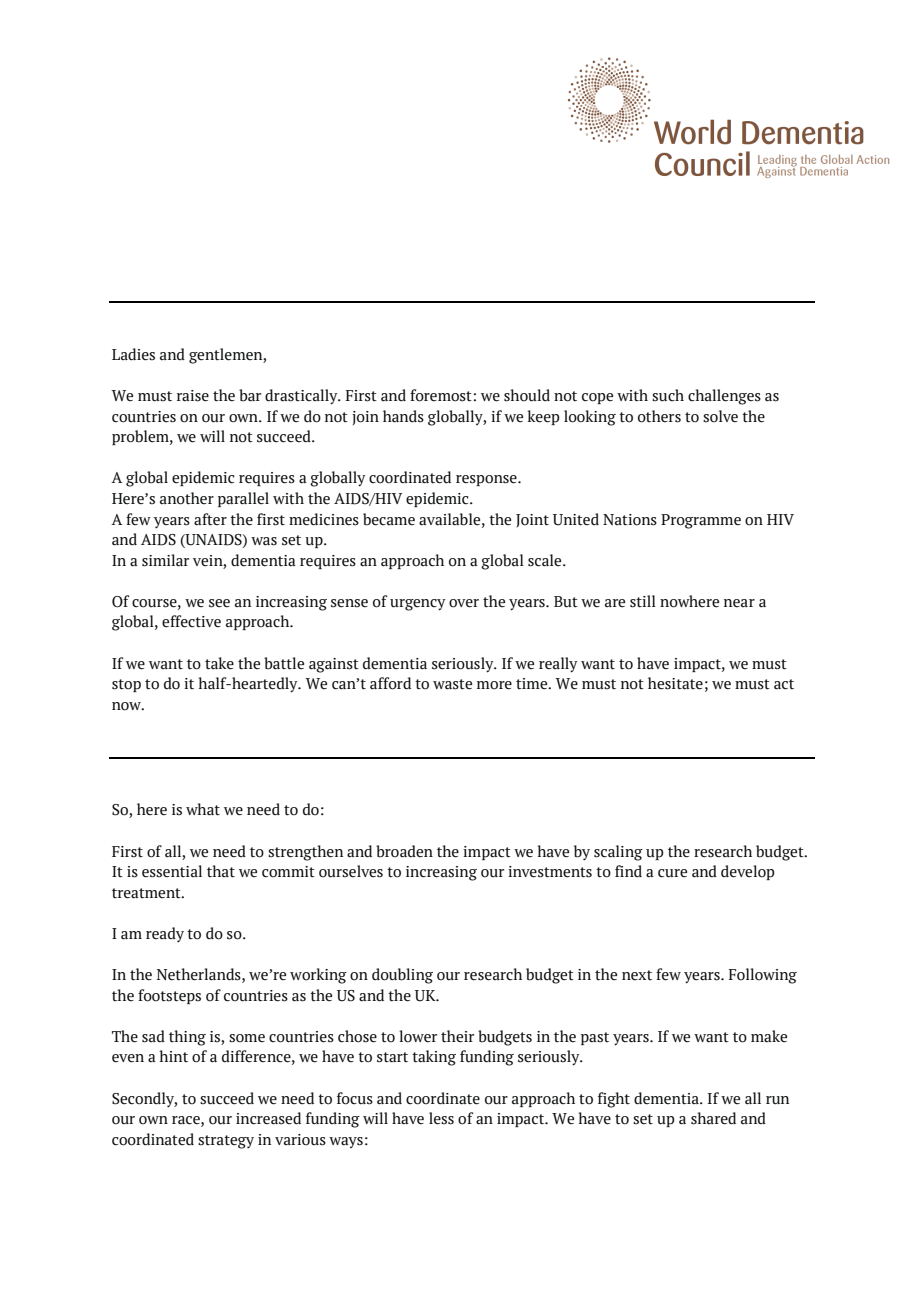 The image size is (924, 1308). I want to click on raise, so click(193, 396).
